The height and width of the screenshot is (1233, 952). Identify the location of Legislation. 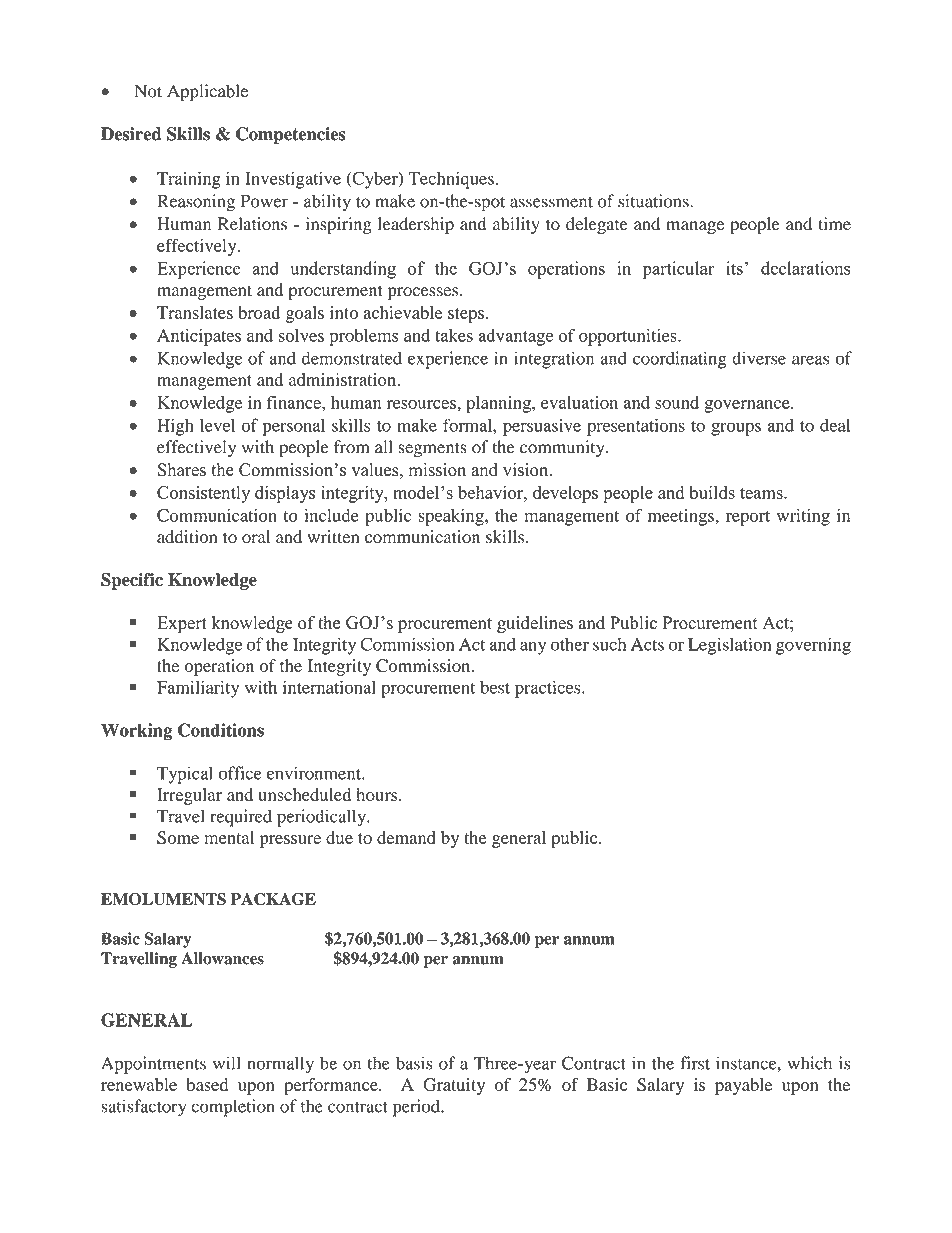
(729, 646).
